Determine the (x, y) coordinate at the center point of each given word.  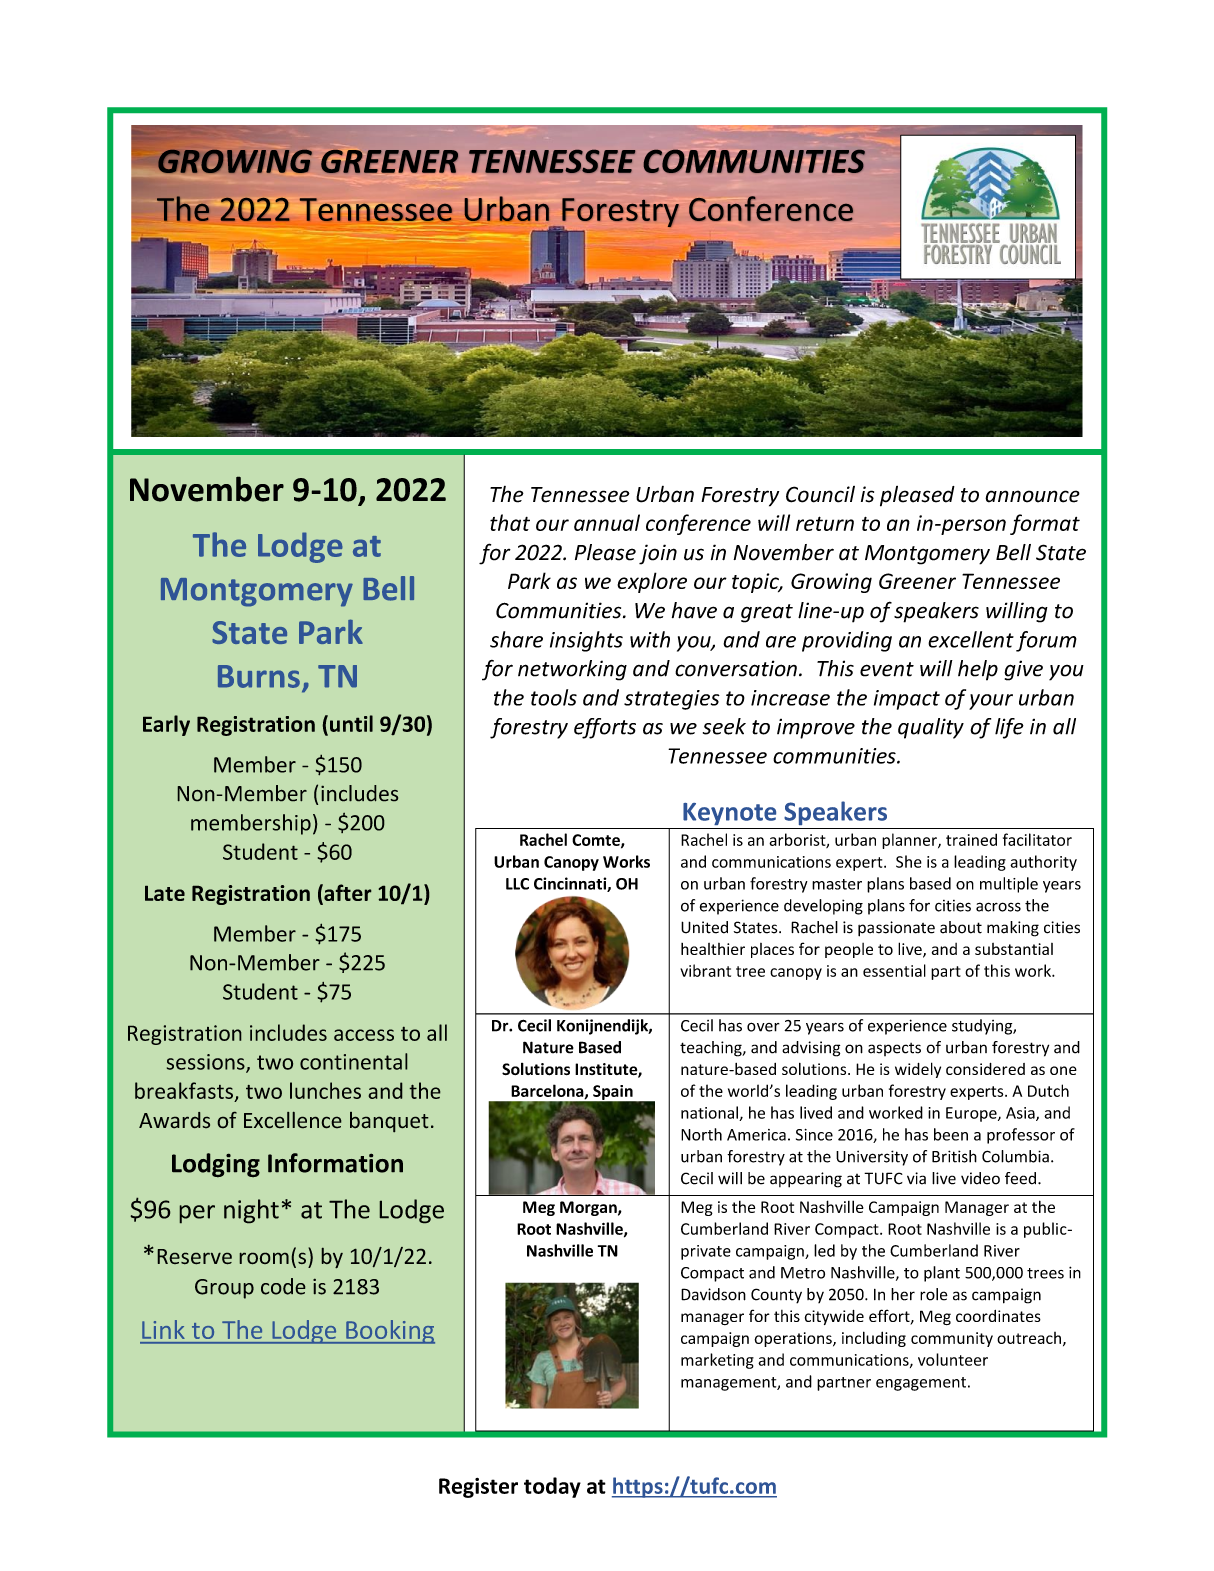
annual (607, 522)
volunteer (953, 1359)
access (364, 1035)
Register (478, 1488)
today (552, 1487)
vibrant (705, 970)
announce (1032, 496)
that (510, 522)
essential (894, 970)
